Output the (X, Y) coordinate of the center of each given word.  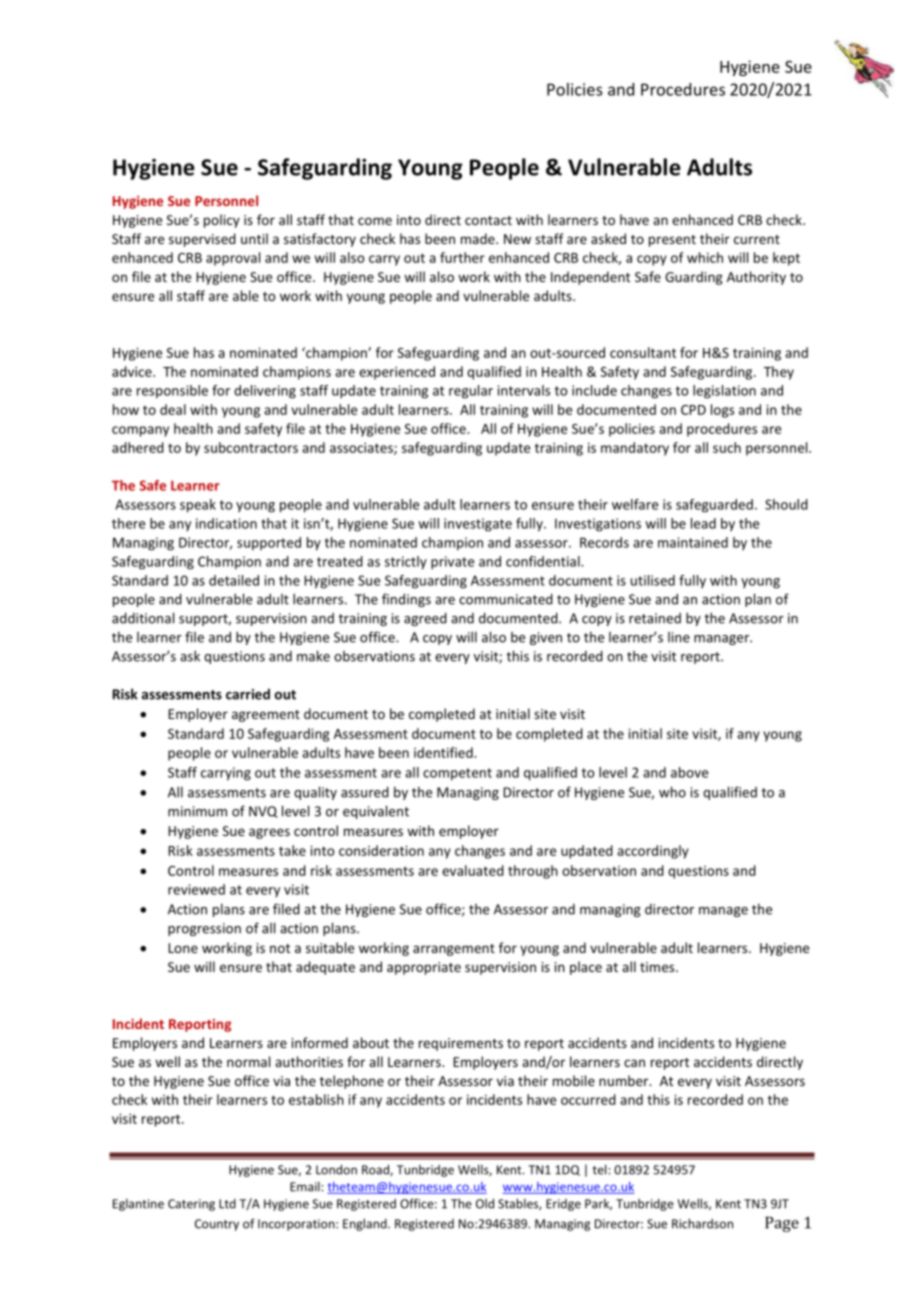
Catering (191, 1205)
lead (703, 523)
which (705, 257)
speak (198, 506)
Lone (183, 948)
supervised (202, 240)
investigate (478, 525)
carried (248, 694)
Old (485, 1203)
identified (444, 752)
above (689, 772)
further (462, 257)
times (658, 967)
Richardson (702, 1223)
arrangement (454, 950)
